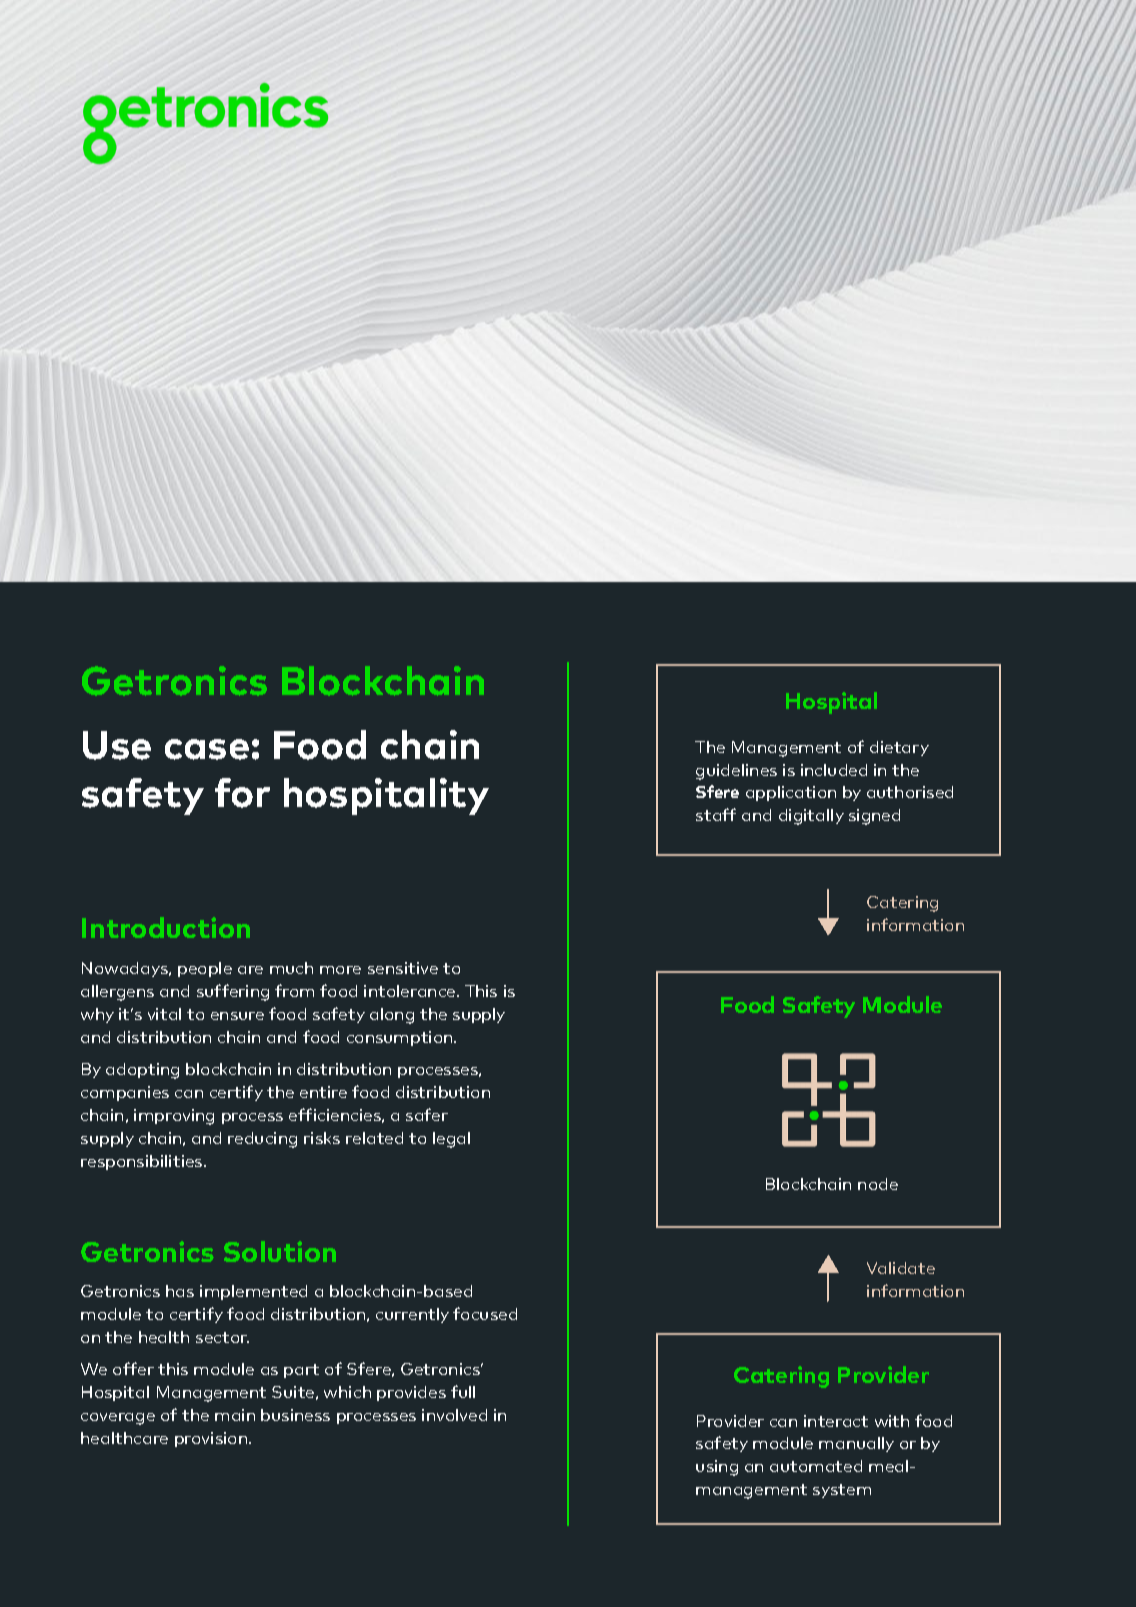 Image resolution: width=1136 pixels, height=1607 pixels. I want to click on digitally, so click(811, 817).
